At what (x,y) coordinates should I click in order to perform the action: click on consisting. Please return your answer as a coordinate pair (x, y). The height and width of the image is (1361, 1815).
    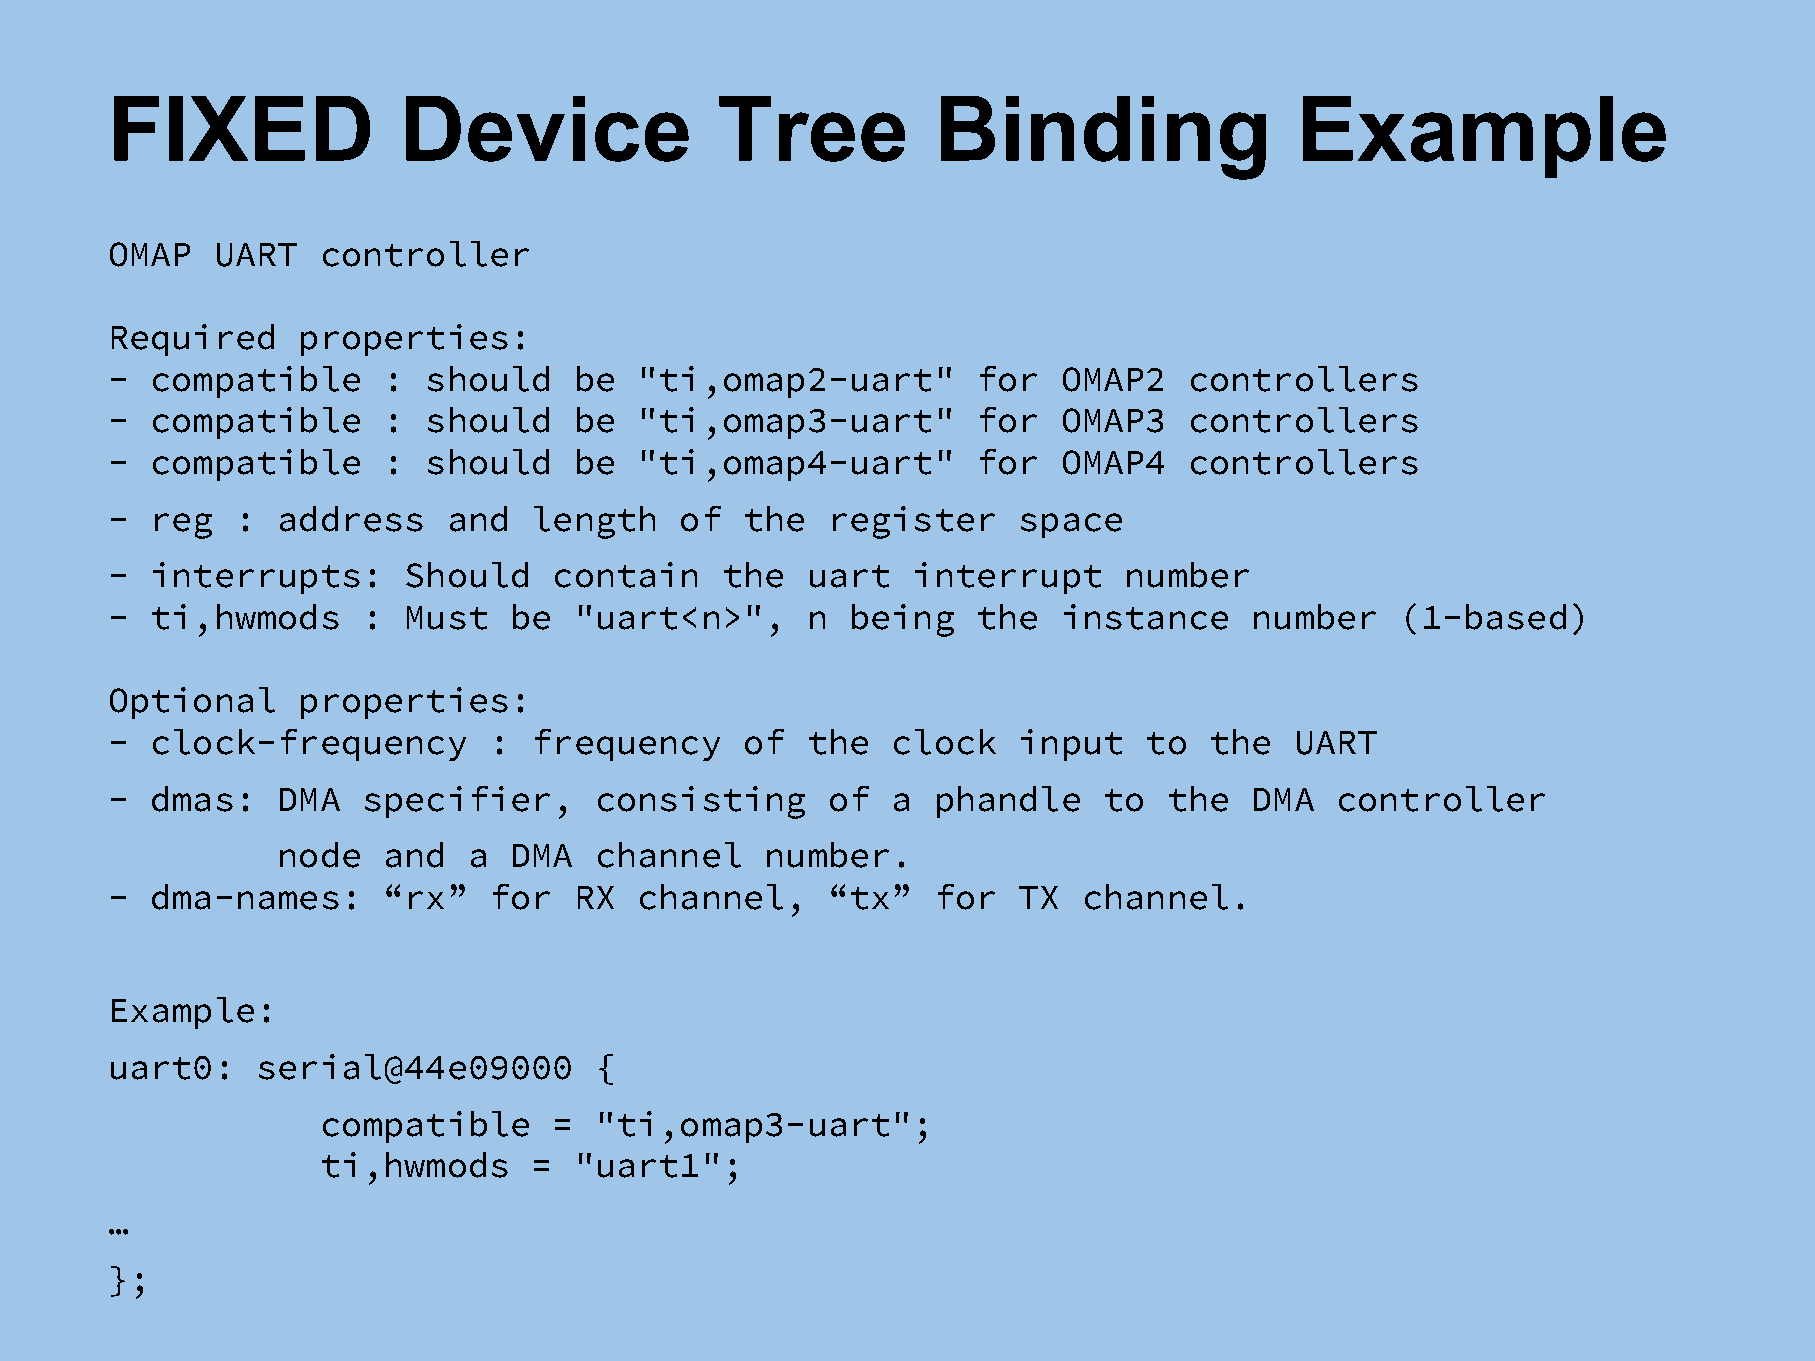
    Looking at the image, I should click on (701, 802).
